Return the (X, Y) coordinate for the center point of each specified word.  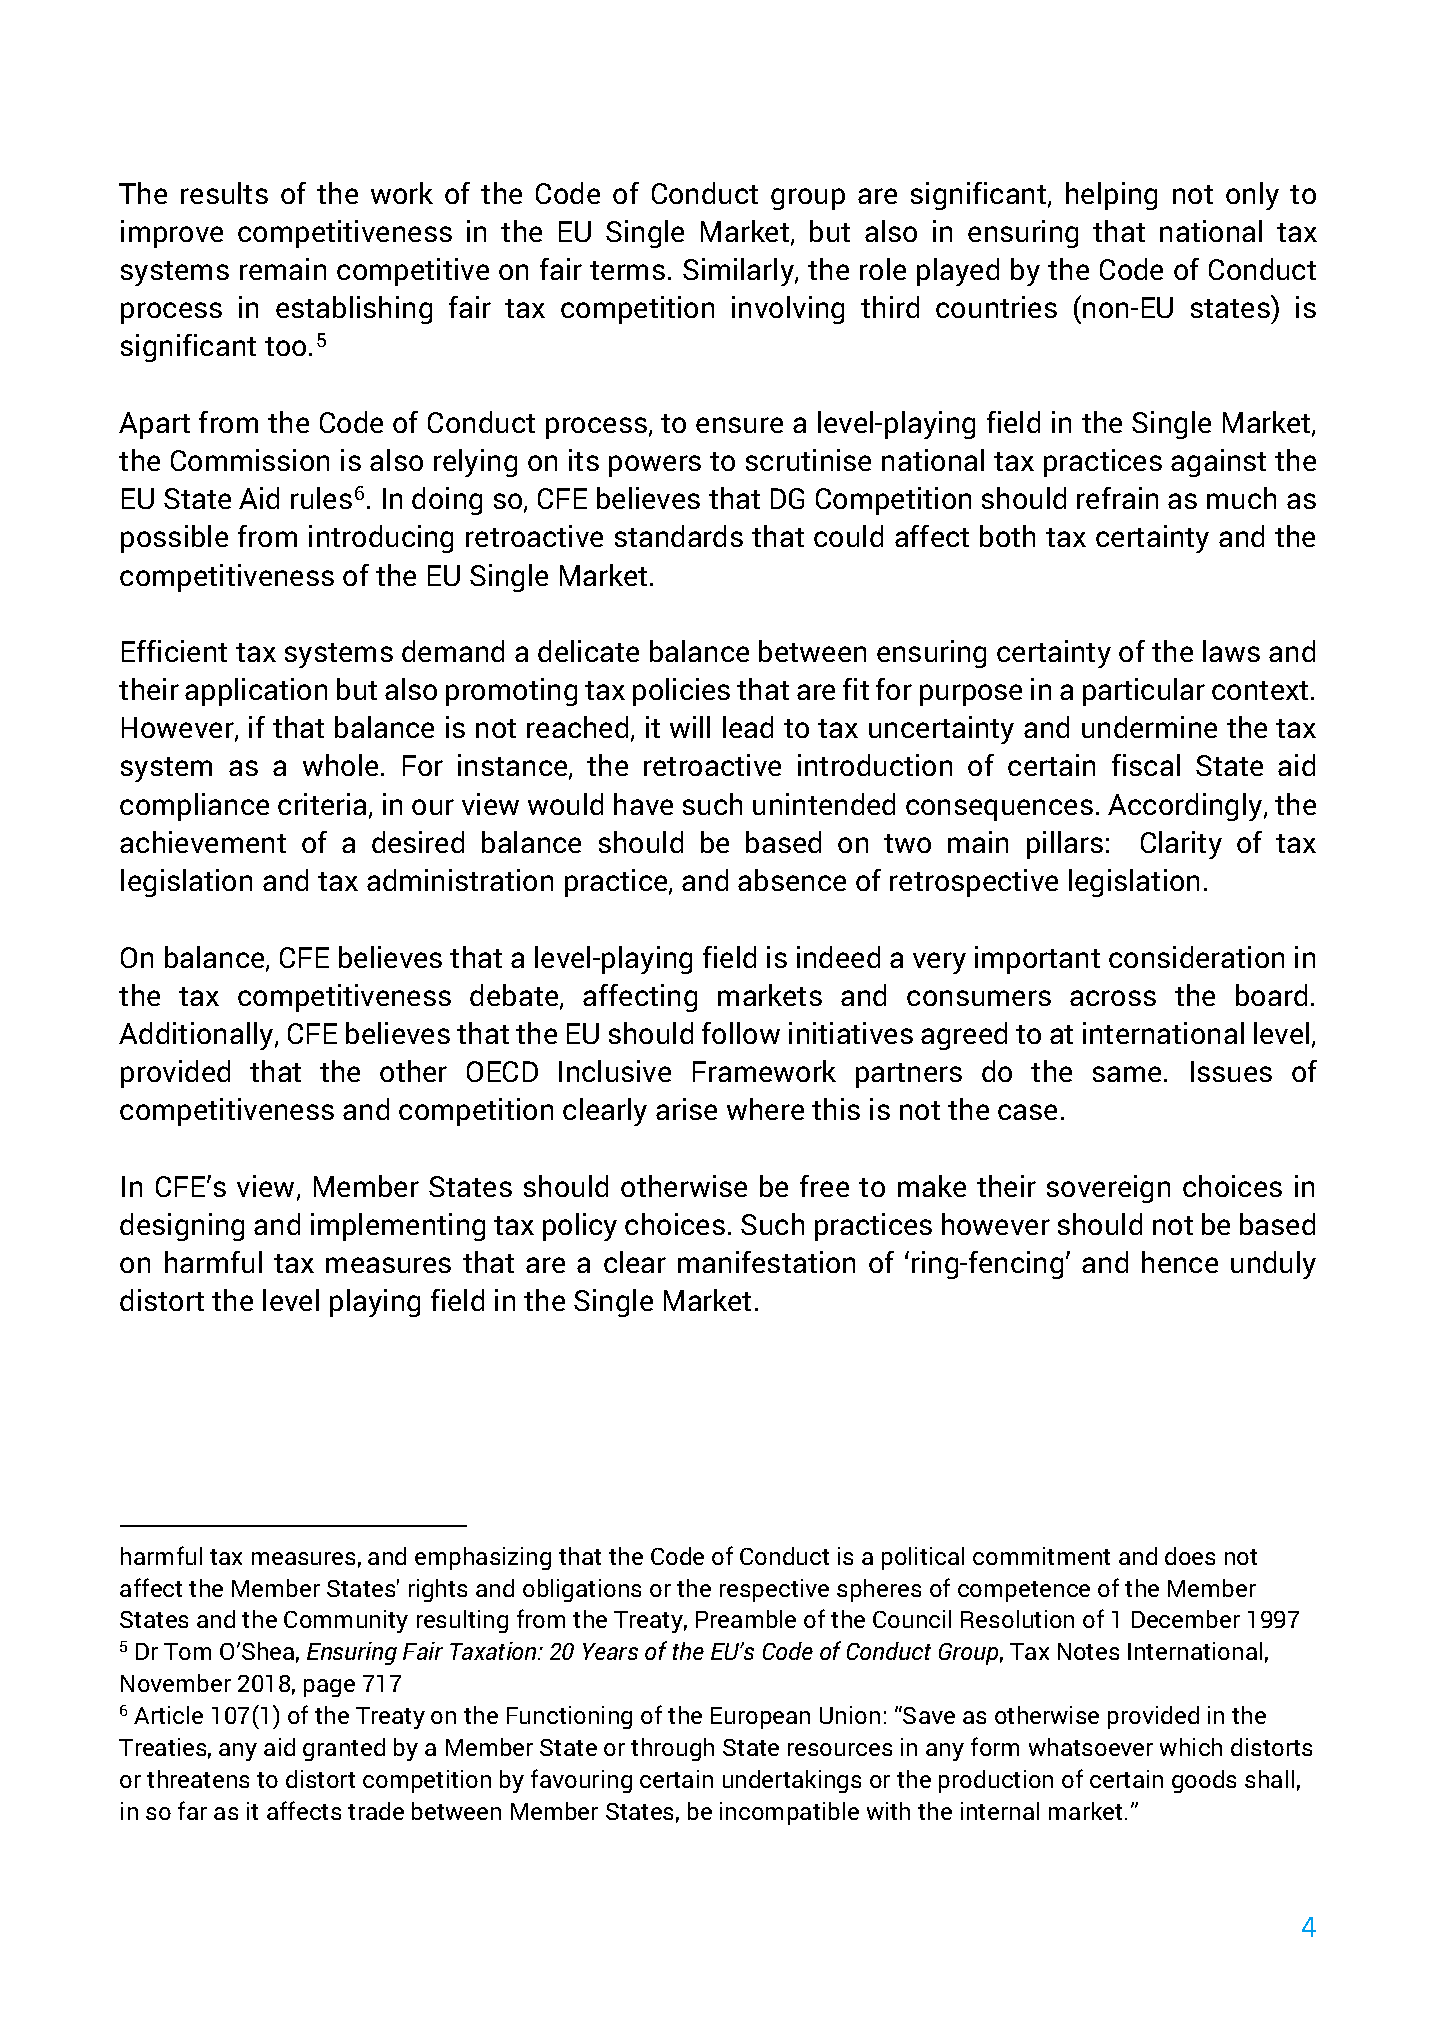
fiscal (1146, 765)
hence (1180, 1262)
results (224, 193)
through (672, 1749)
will (690, 727)
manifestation (766, 1262)
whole (340, 765)
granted (344, 1749)
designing (182, 1227)
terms (627, 270)
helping (1111, 196)
